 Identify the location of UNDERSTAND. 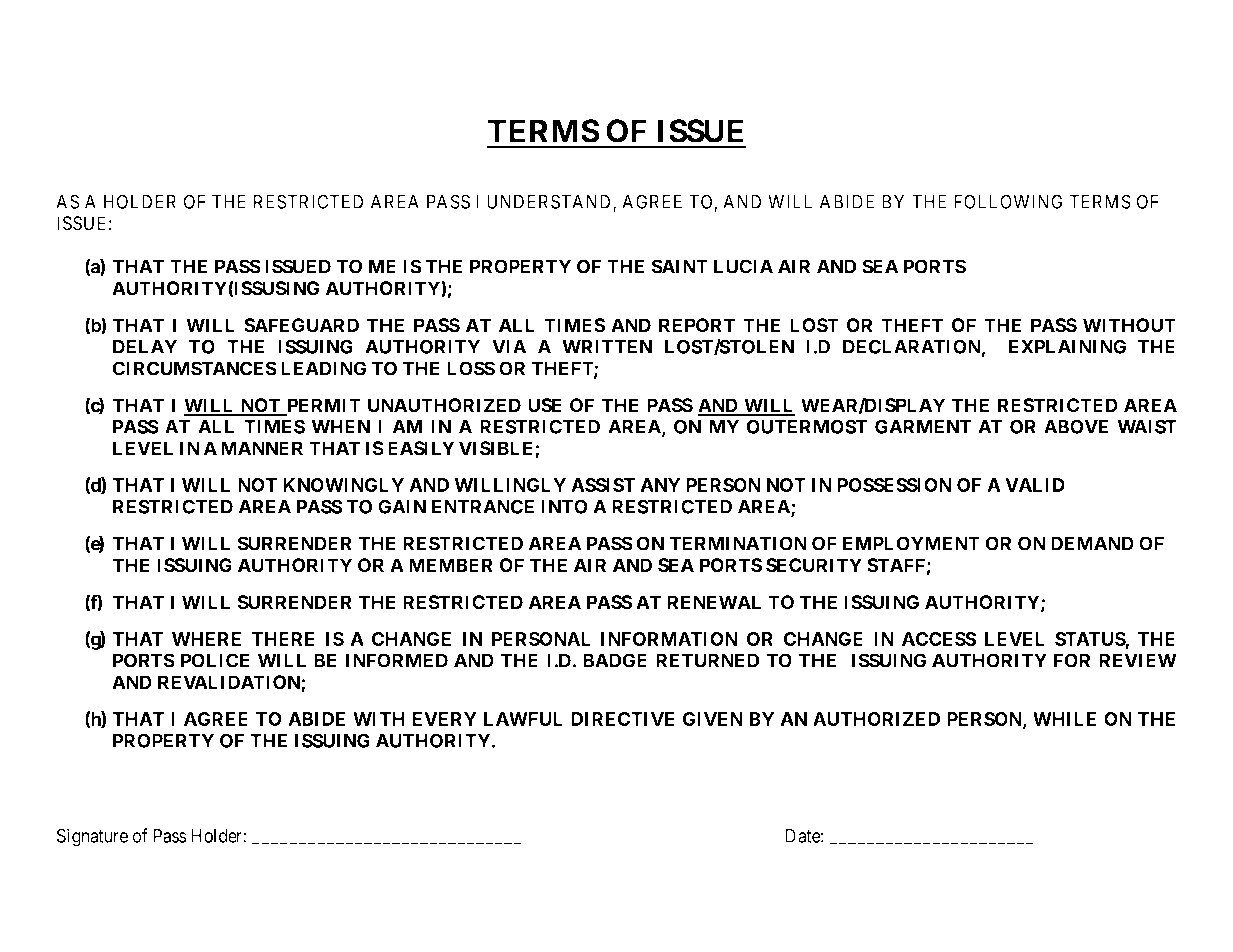
(550, 202).
